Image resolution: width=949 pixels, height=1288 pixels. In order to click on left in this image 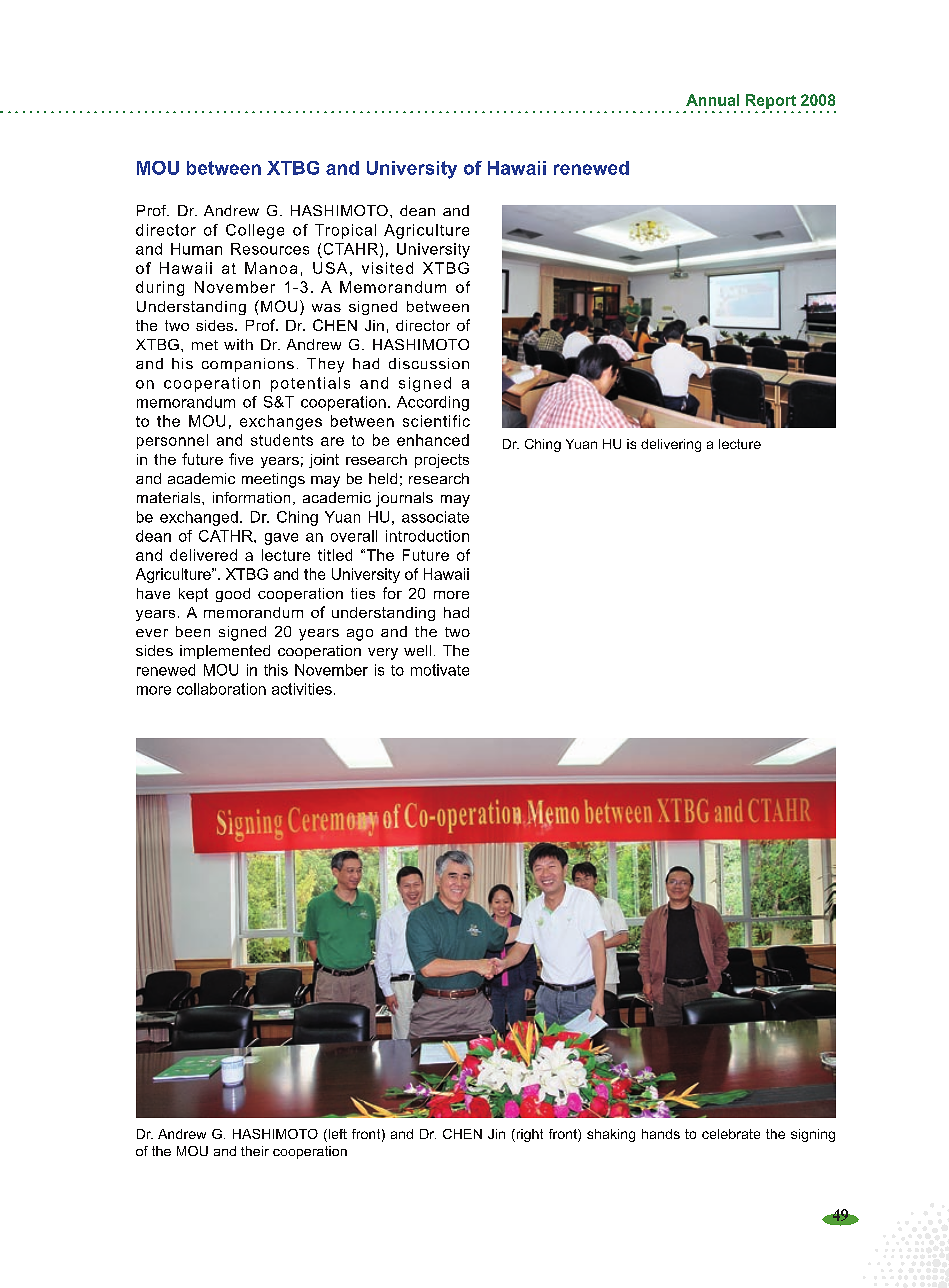, I will do `click(336, 1135)`.
